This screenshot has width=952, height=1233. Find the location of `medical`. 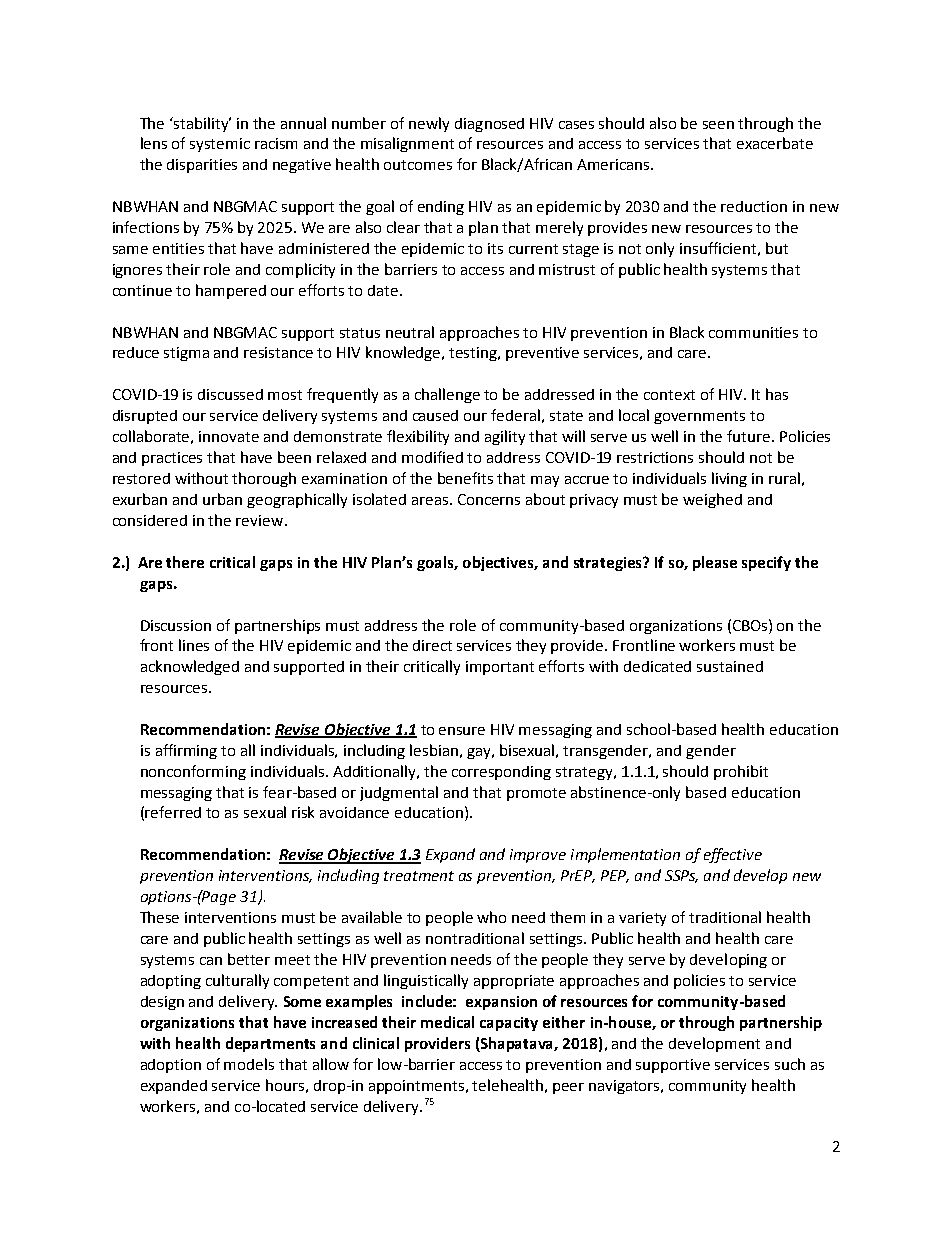

medical is located at coordinates (447, 1022).
